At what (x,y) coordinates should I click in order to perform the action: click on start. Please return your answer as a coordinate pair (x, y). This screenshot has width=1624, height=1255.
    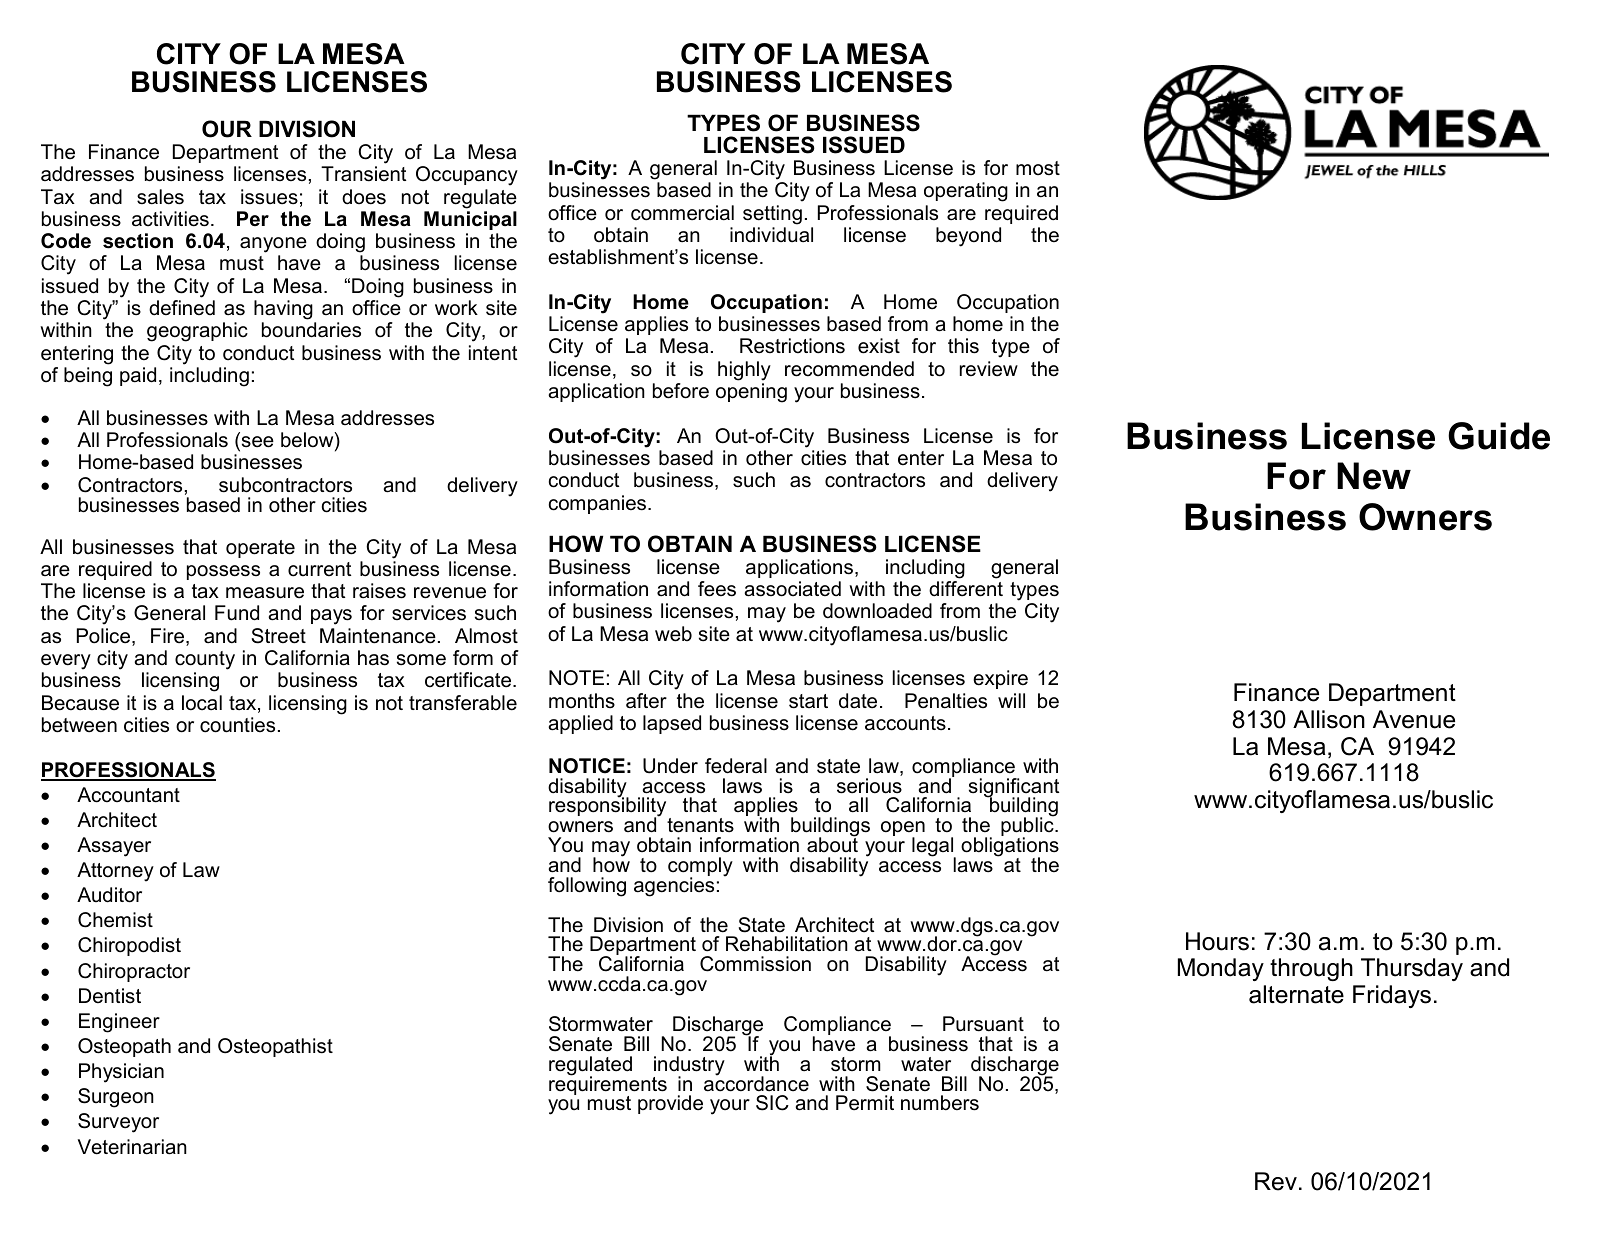
    Looking at the image, I should click on (808, 701).
